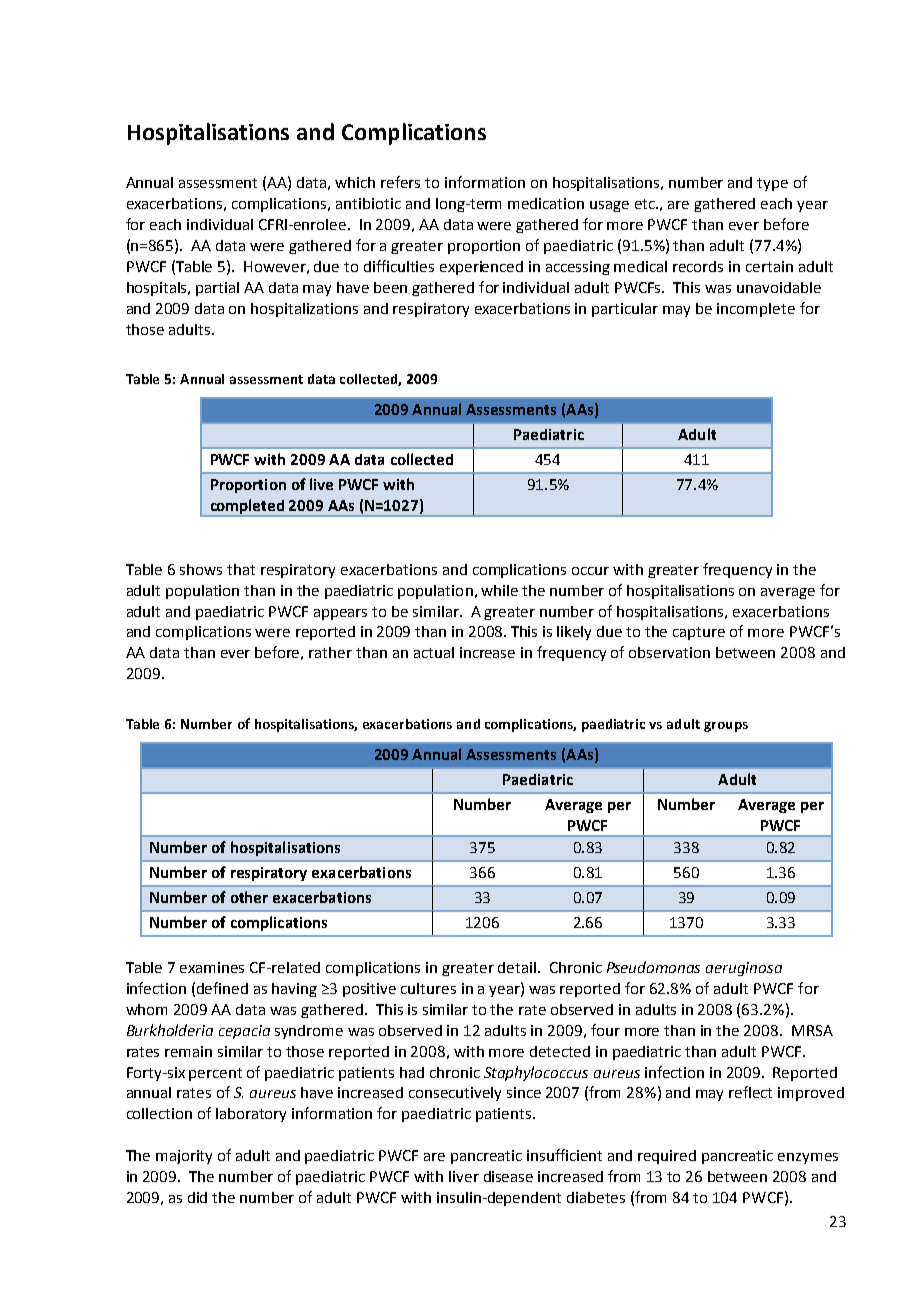 This image has width=924, height=1308. I want to click on rather, so click(330, 652).
